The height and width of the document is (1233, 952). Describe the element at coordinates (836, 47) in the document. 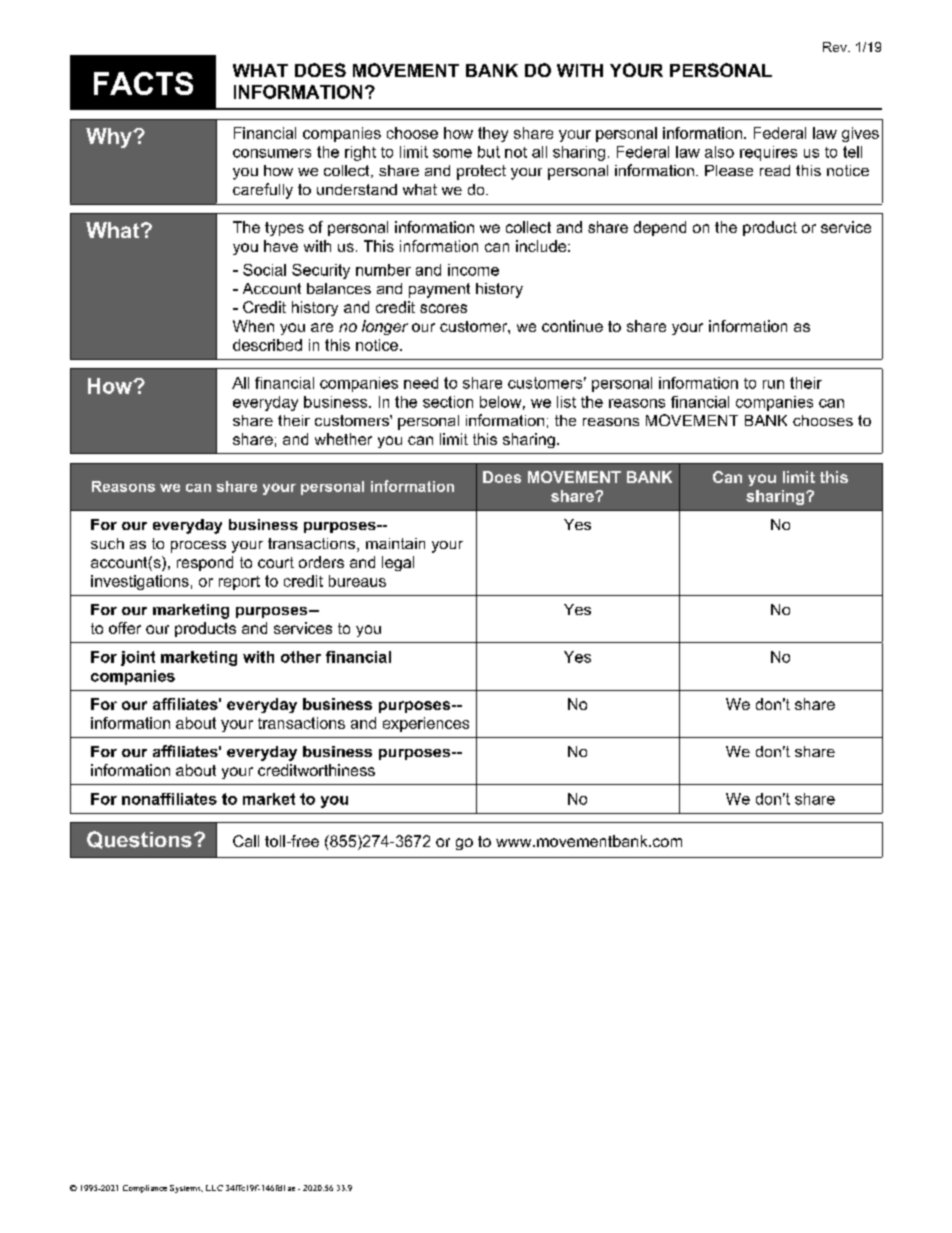

I see `Rev` at that location.
